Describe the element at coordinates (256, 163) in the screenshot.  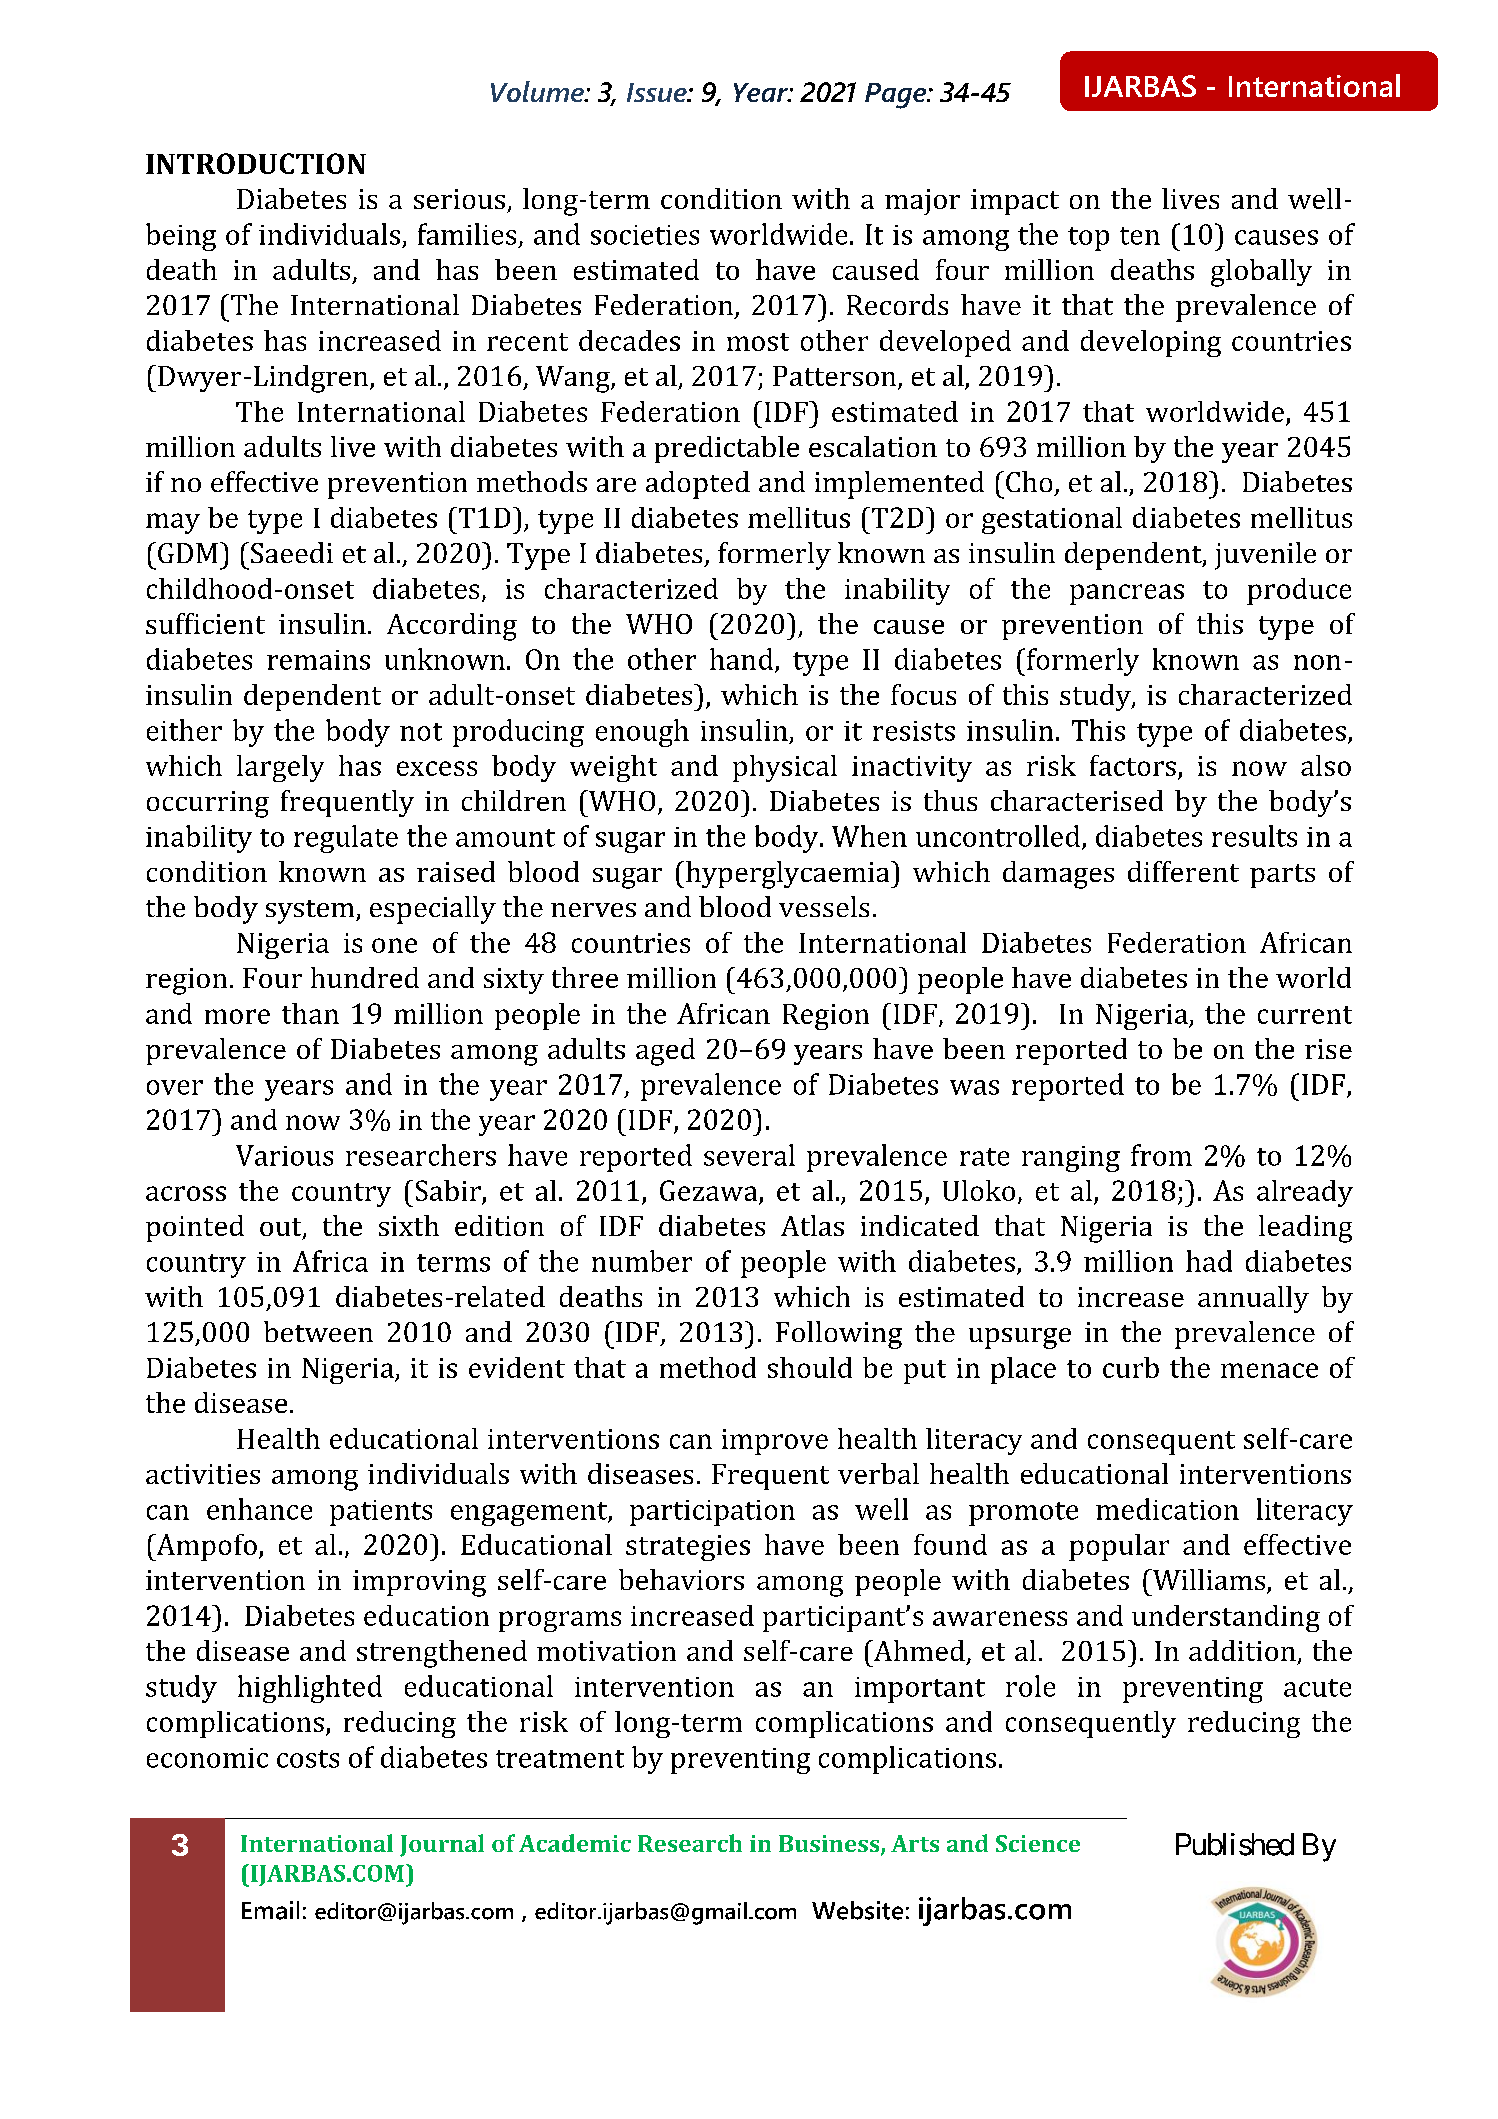
I see `INTRODUCTION` at that location.
